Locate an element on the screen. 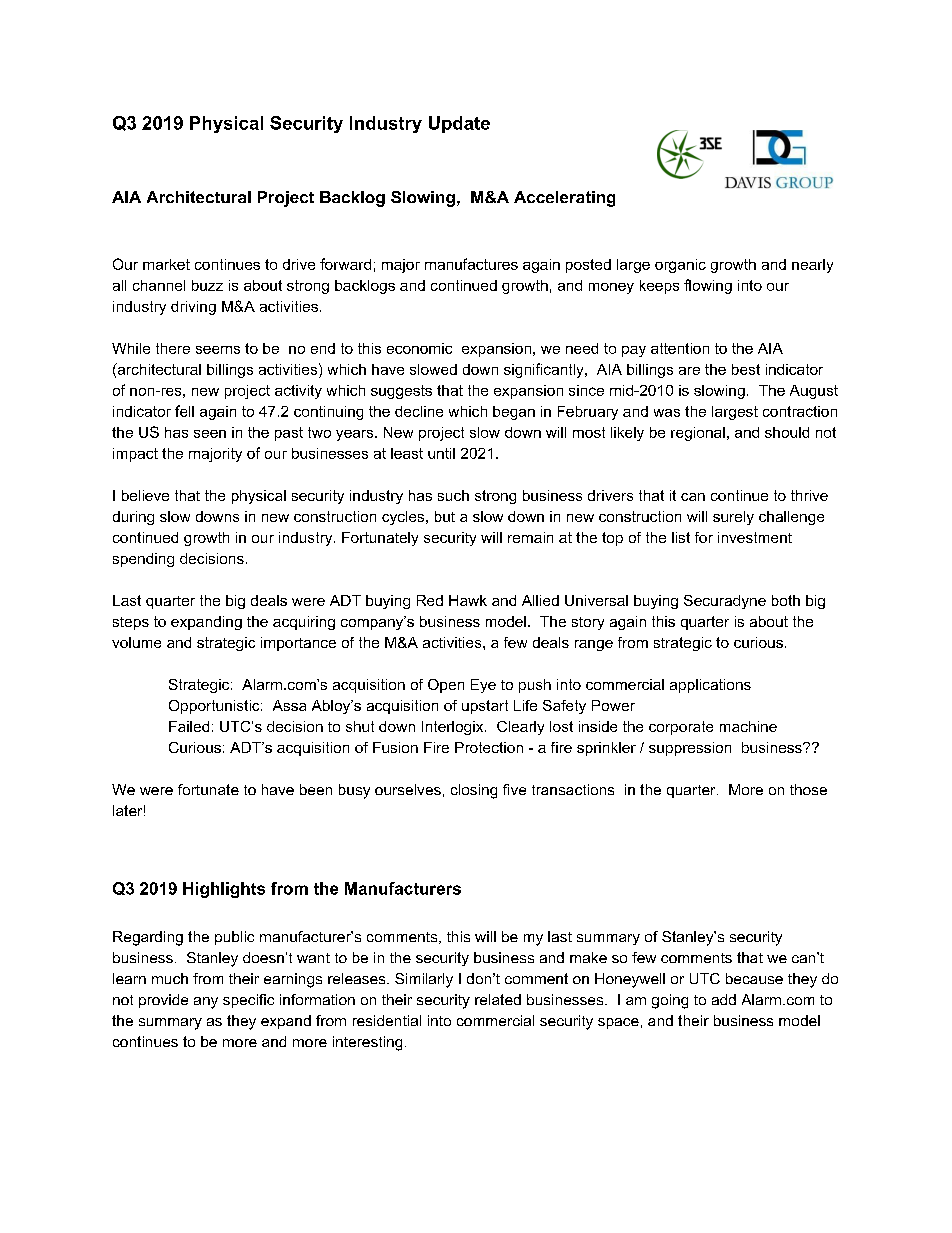 This screenshot has width=952, height=1233. Protection is located at coordinates (489, 747).
